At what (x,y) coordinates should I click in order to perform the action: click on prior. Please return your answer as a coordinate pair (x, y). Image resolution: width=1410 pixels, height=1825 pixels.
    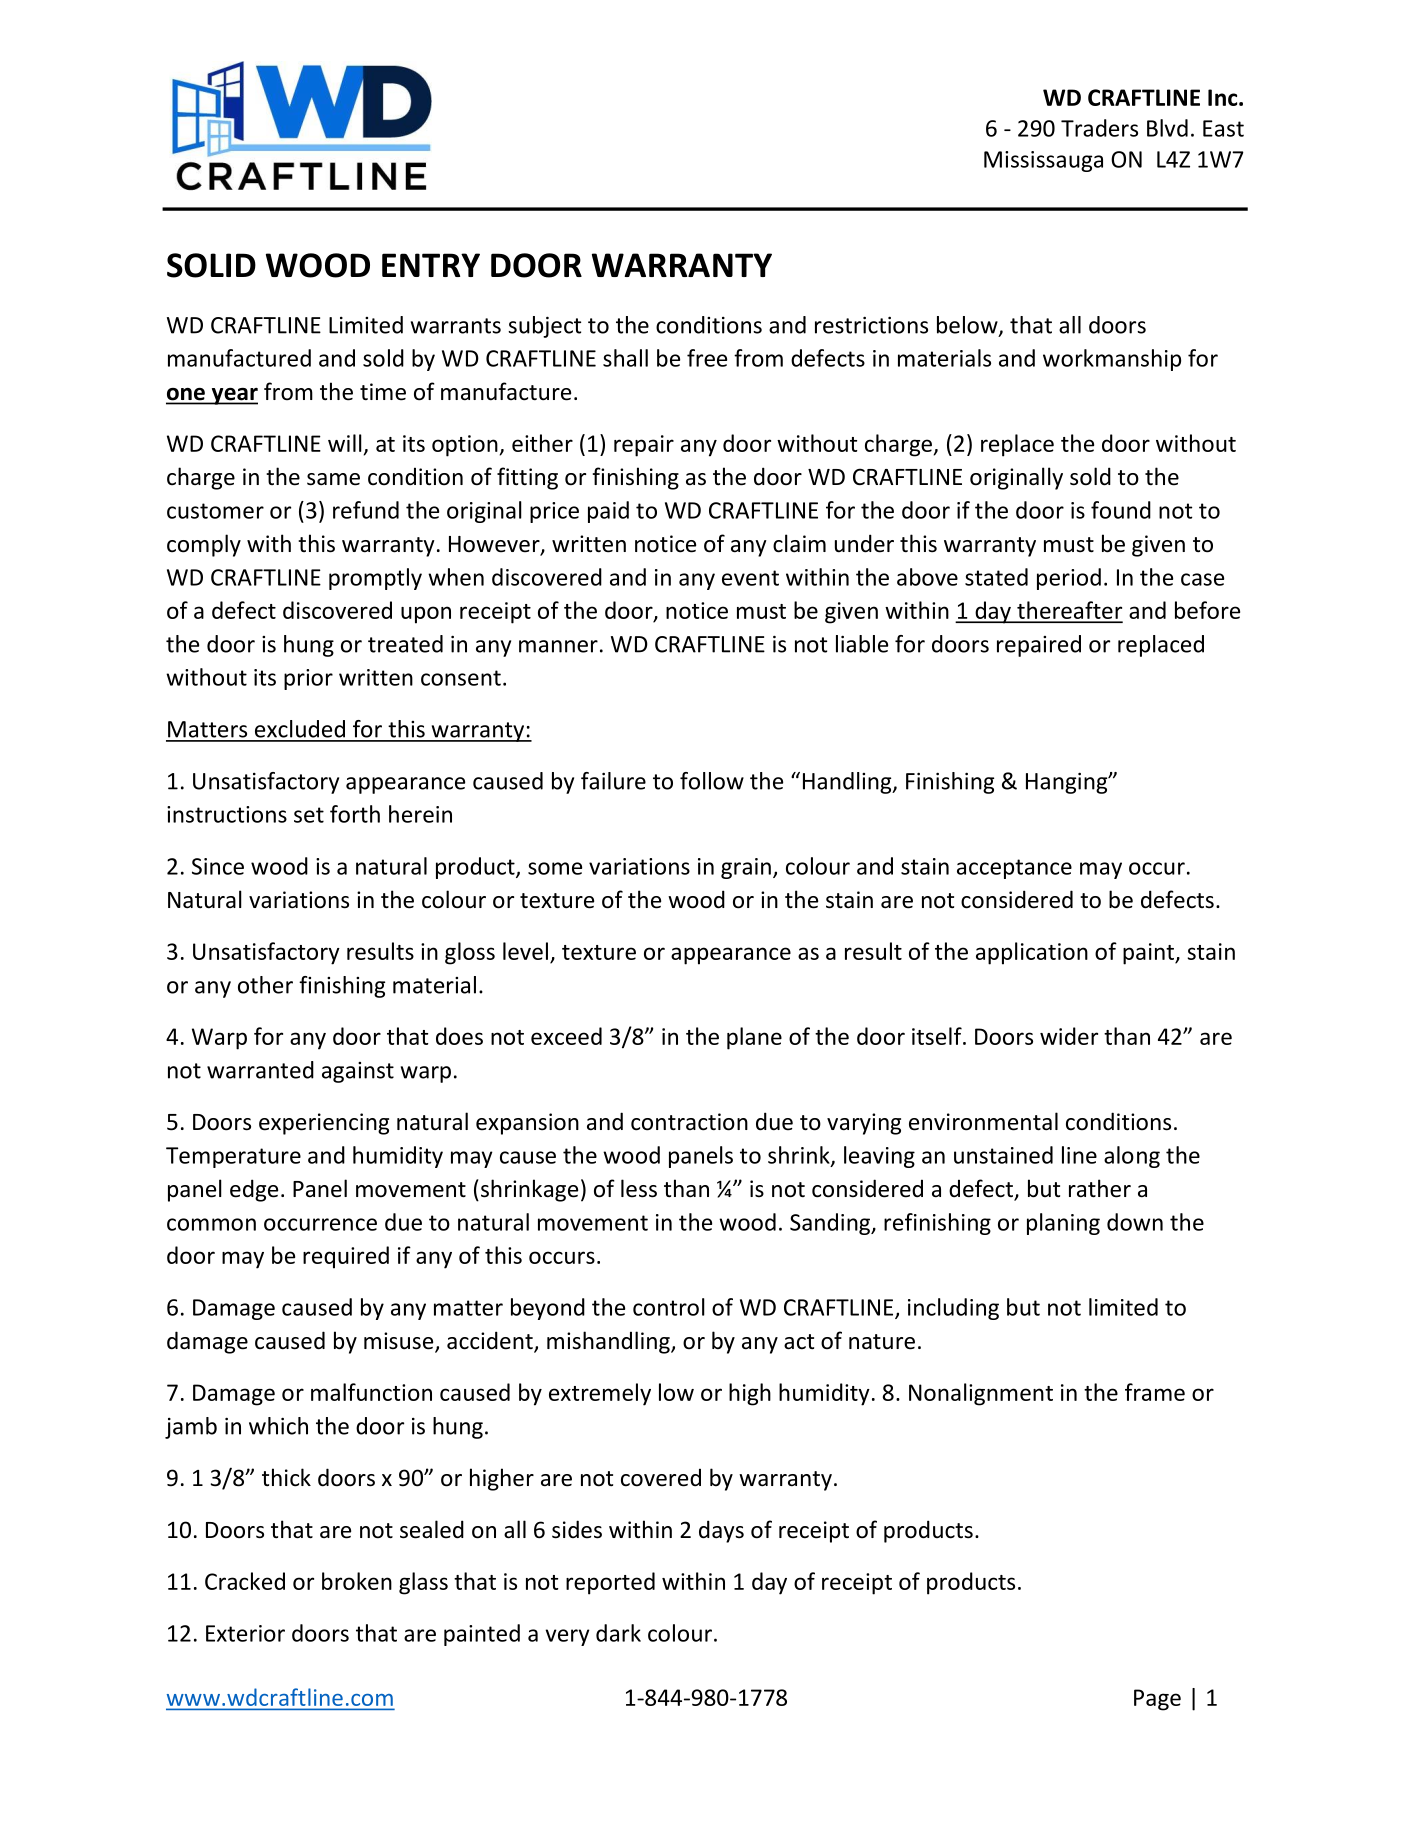
    Looking at the image, I should click on (308, 679).
